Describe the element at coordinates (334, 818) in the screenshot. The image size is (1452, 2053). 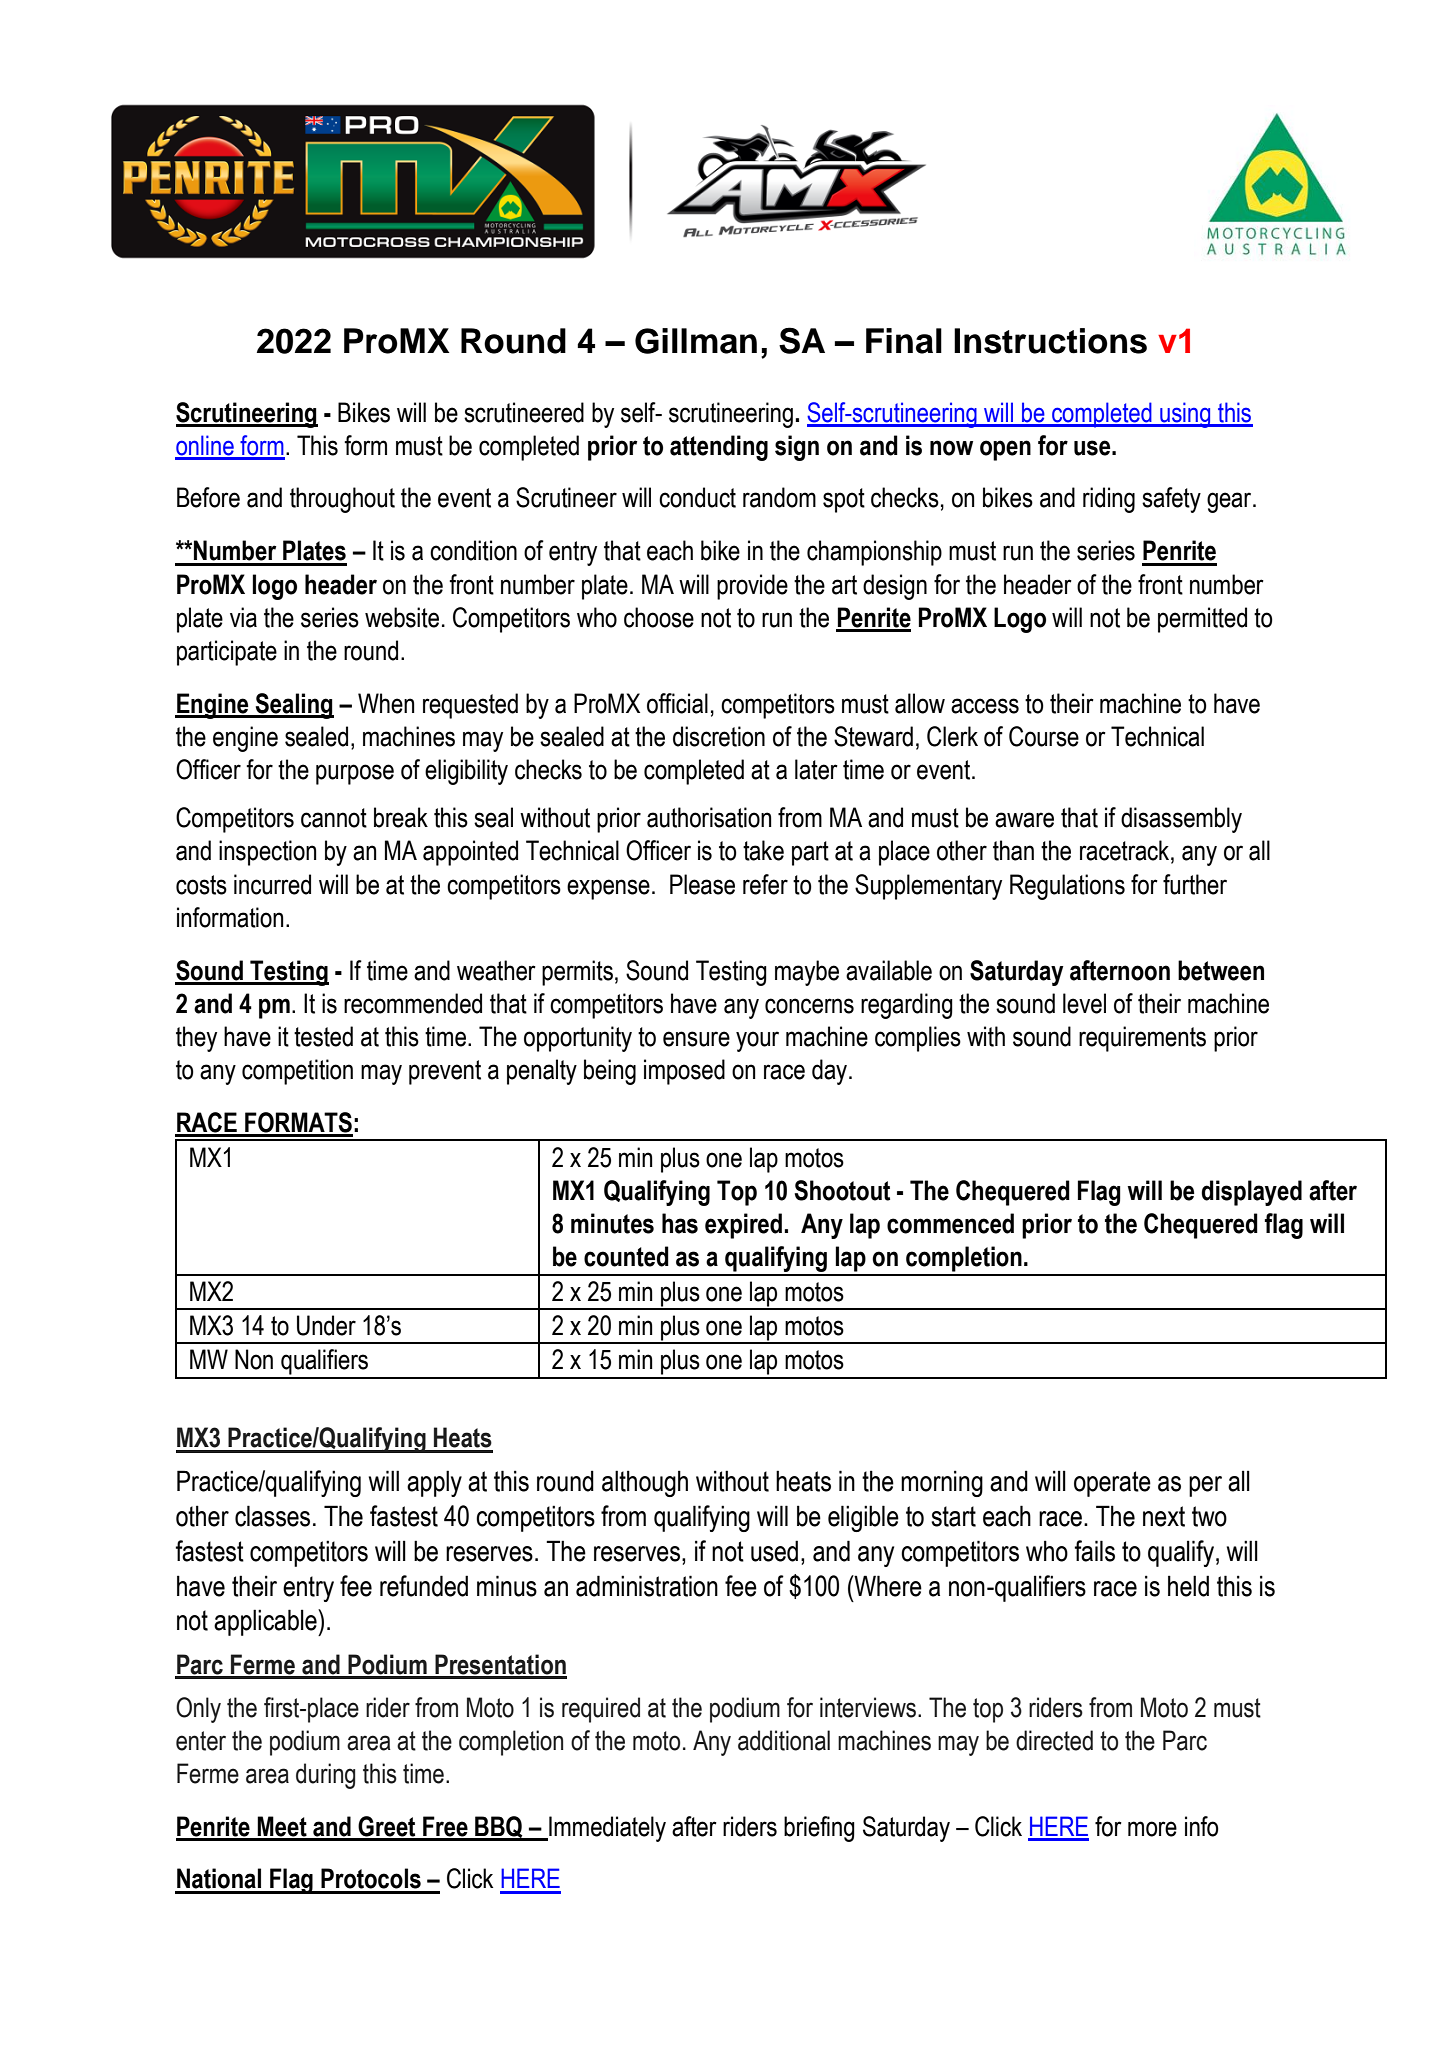
I see `cannot` at that location.
